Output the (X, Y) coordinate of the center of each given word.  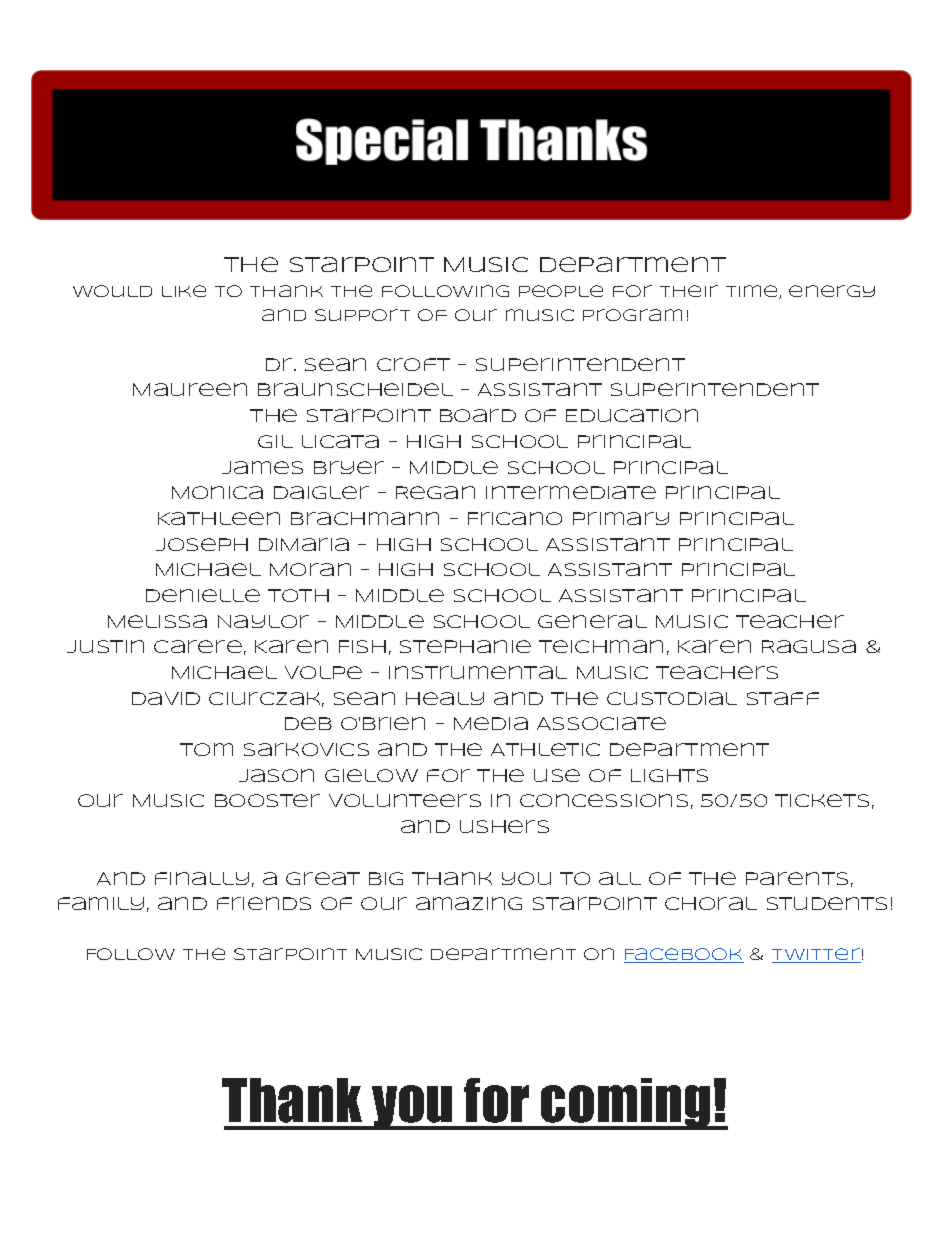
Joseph (202, 544)
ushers (504, 826)
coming (626, 1104)
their (689, 291)
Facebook (684, 955)
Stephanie (465, 646)
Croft (413, 364)
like (184, 291)
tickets (822, 800)
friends (264, 903)
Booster (267, 800)
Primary (621, 518)
